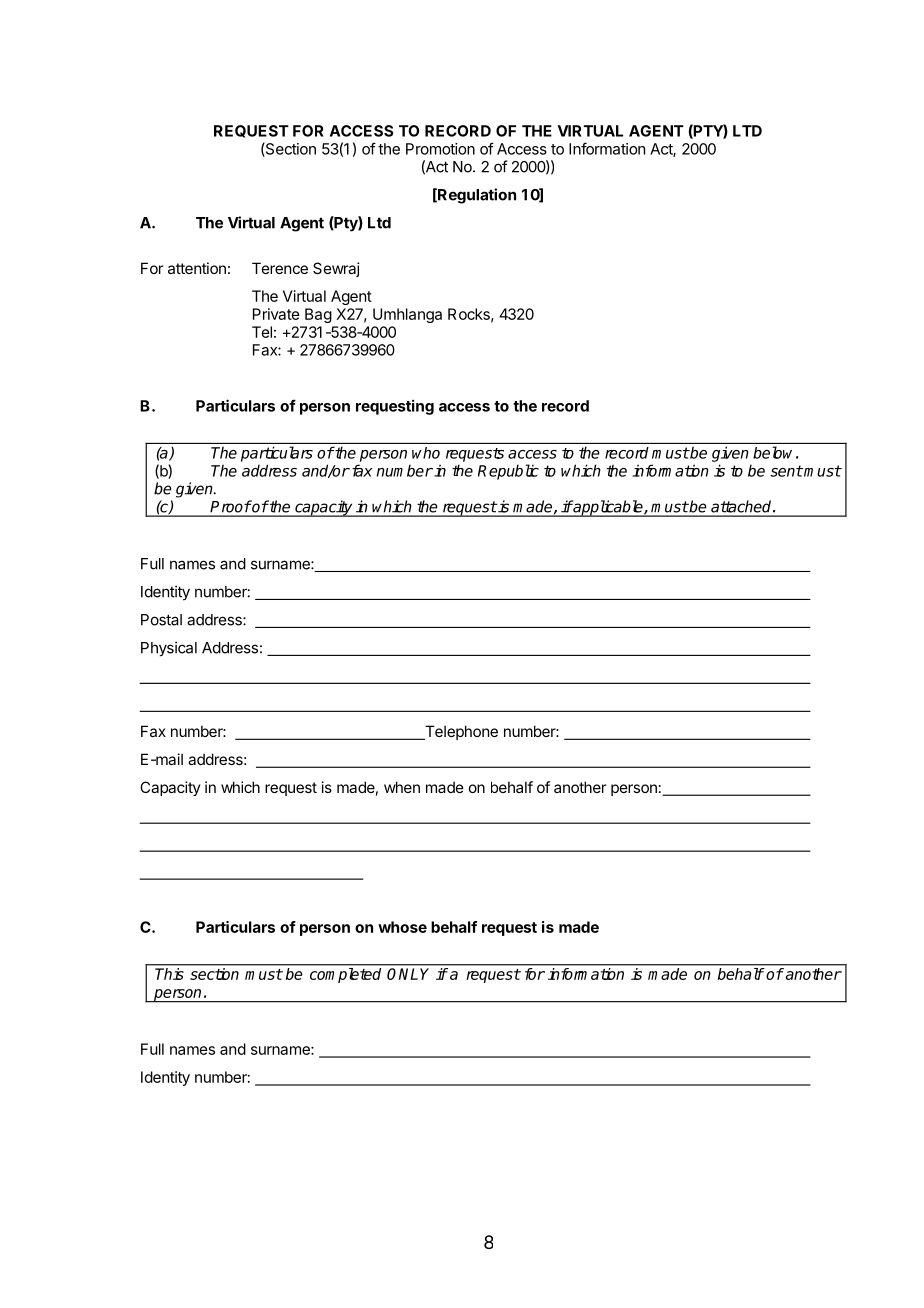 The height and width of the page is (1308, 924). Describe the element at coordinates (440, 149) in the page. I see `Promotion` at that location.
